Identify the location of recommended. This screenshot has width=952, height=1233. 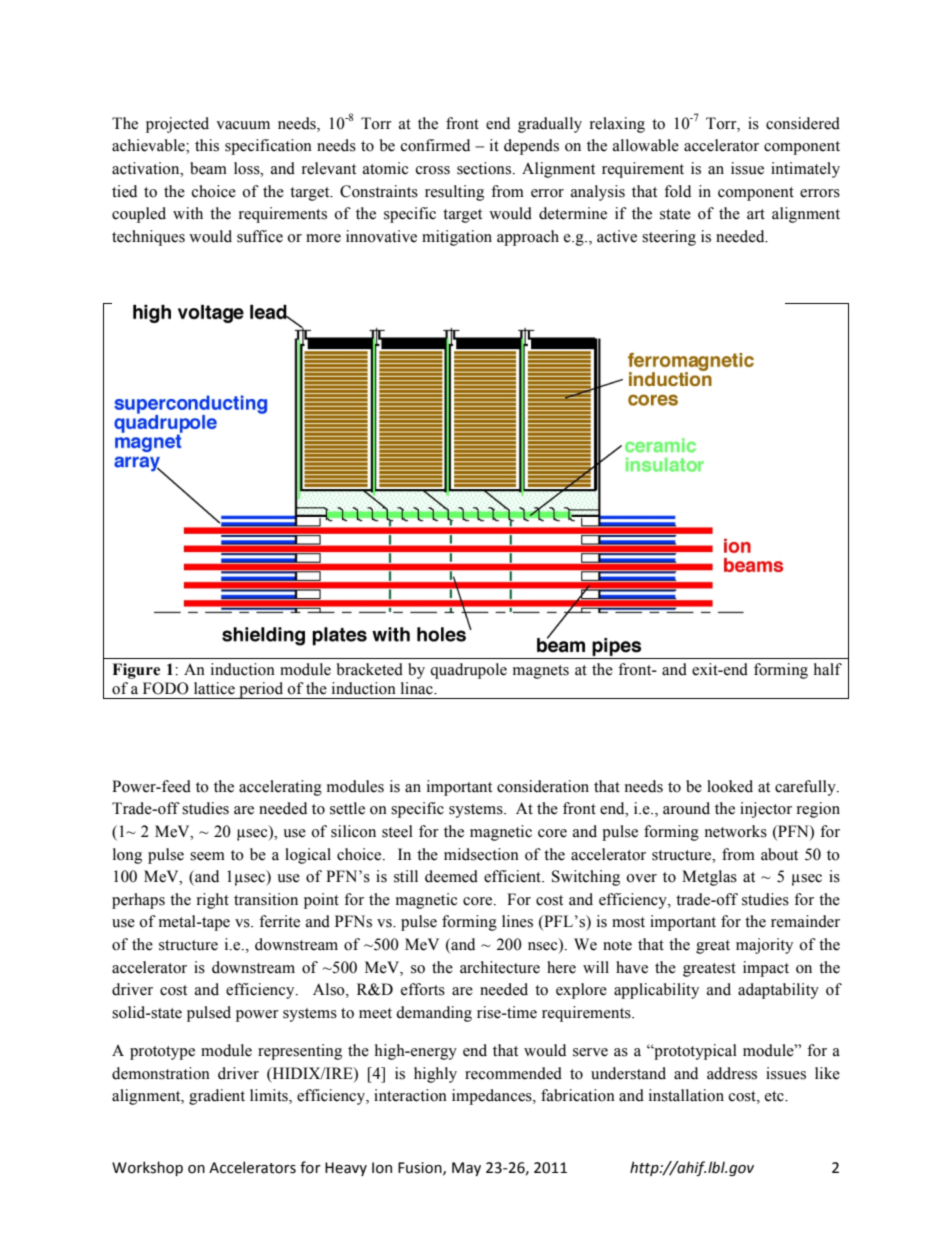
(513, 1073).
